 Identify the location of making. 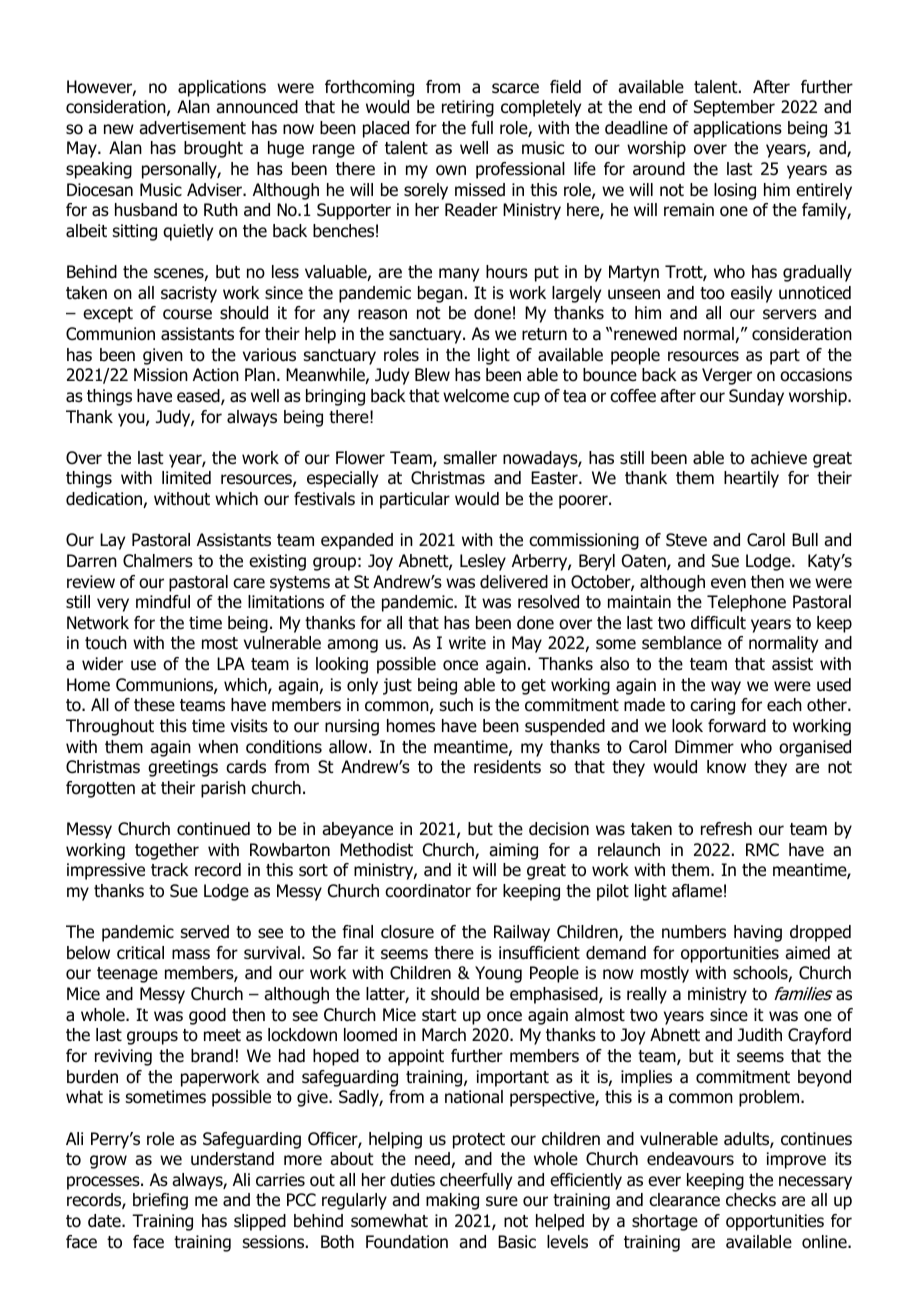
(452, 1201).
